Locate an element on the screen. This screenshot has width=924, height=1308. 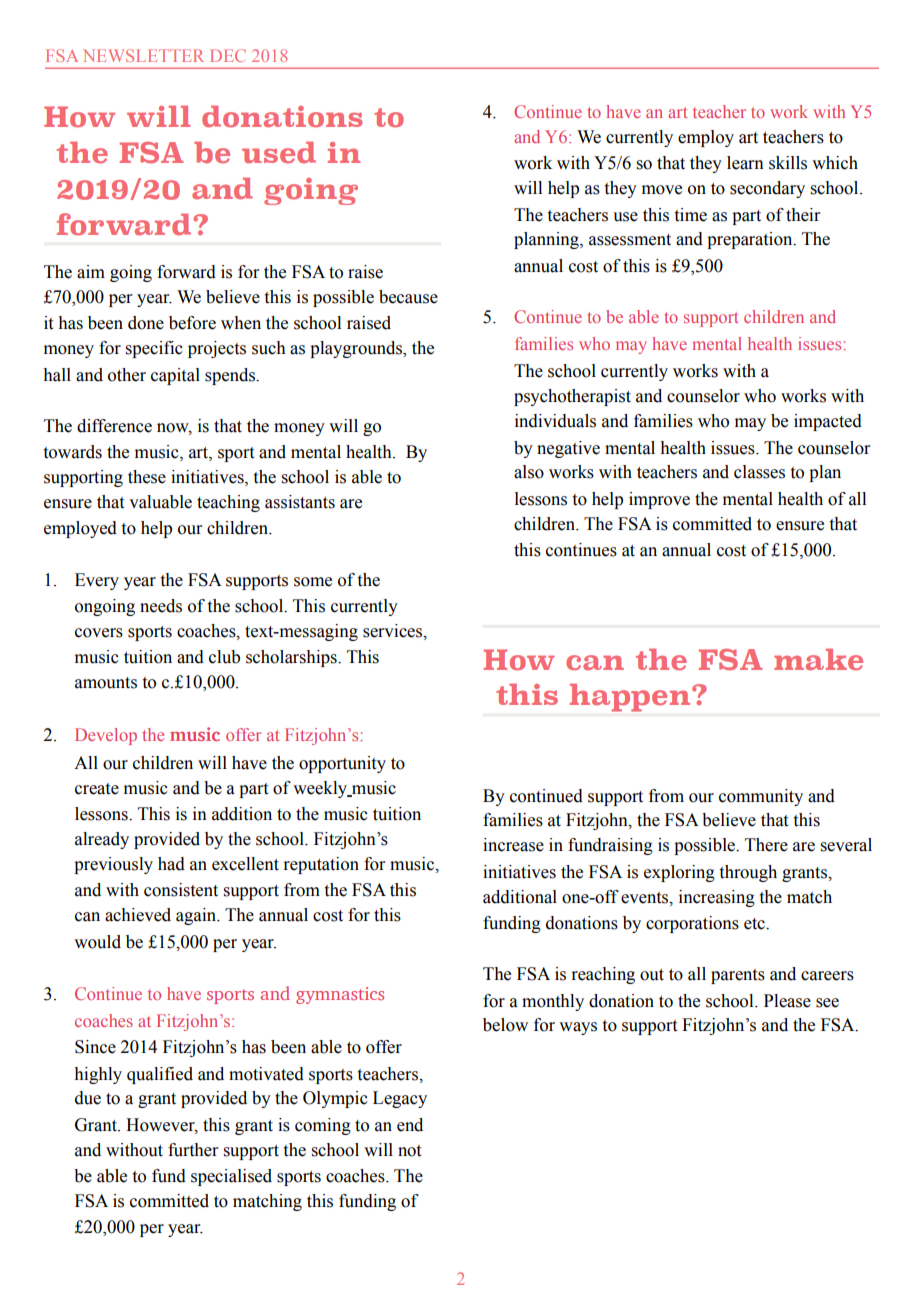
because is located at coordinates (408, 297).
